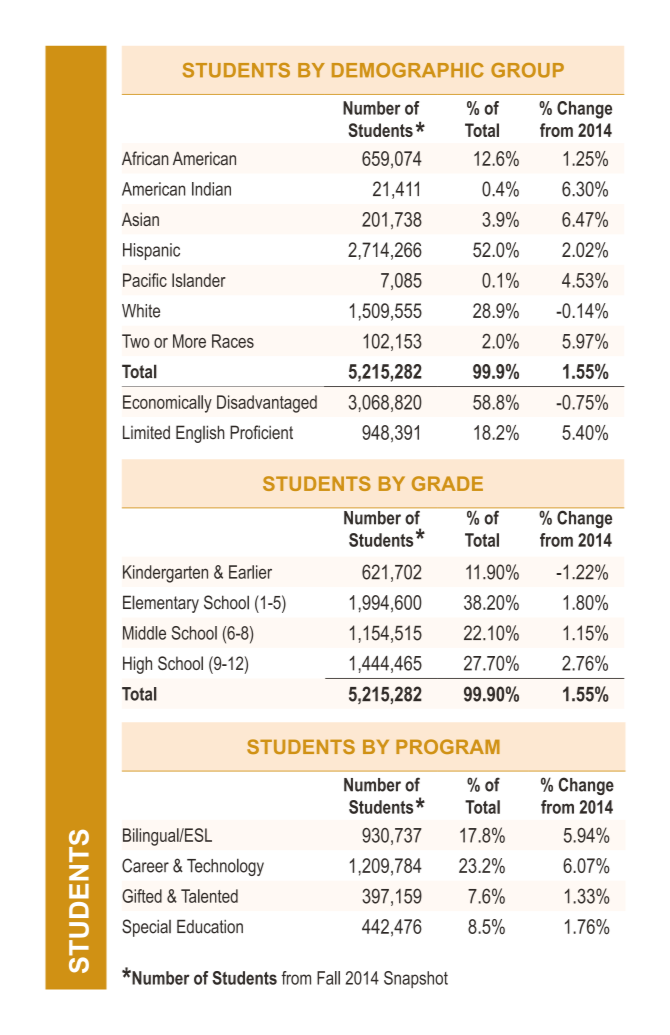 The width and height of the screenshot is (670, 1035). What do you see at coordinates (448, 746) in the screenshot?
I see `PROGRAM` at bounding box center [448, 746].
